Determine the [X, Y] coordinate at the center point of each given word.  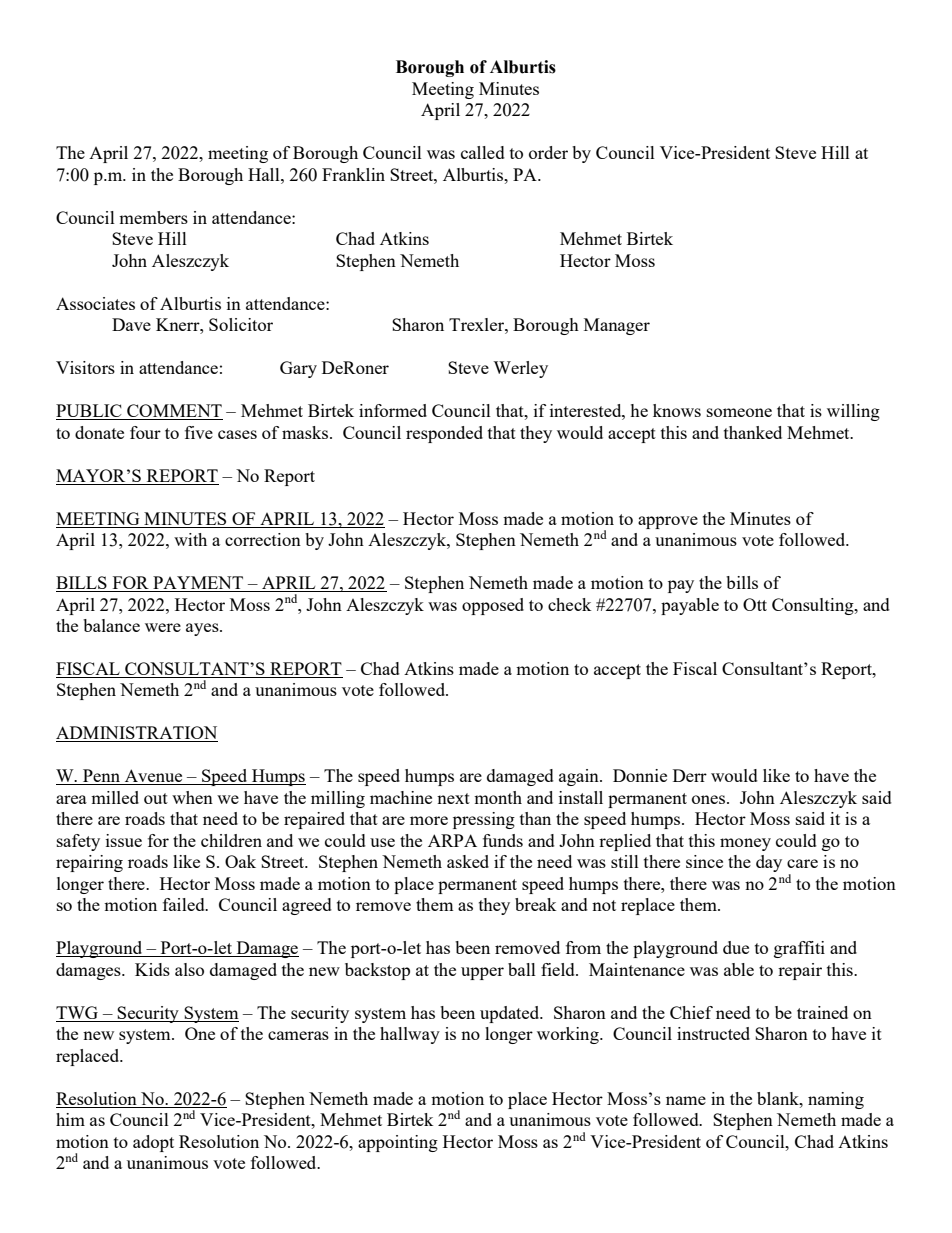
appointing [398, 1143]
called [483, 152]
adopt [153, 1143]
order [548, 152]
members [153, 217]
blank [779, 1098]
